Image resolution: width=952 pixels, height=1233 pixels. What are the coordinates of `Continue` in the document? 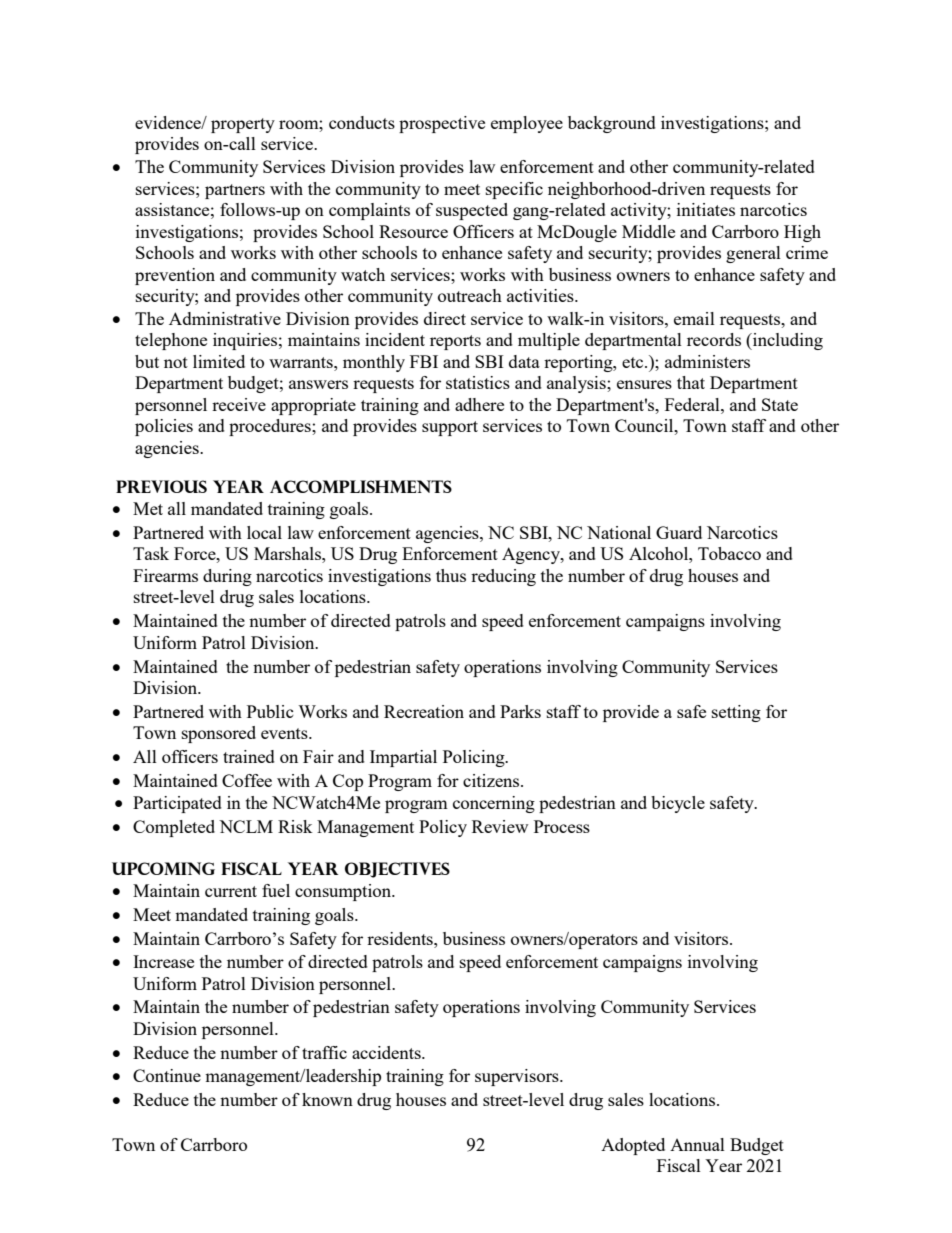 It's located at (167, 1075).
